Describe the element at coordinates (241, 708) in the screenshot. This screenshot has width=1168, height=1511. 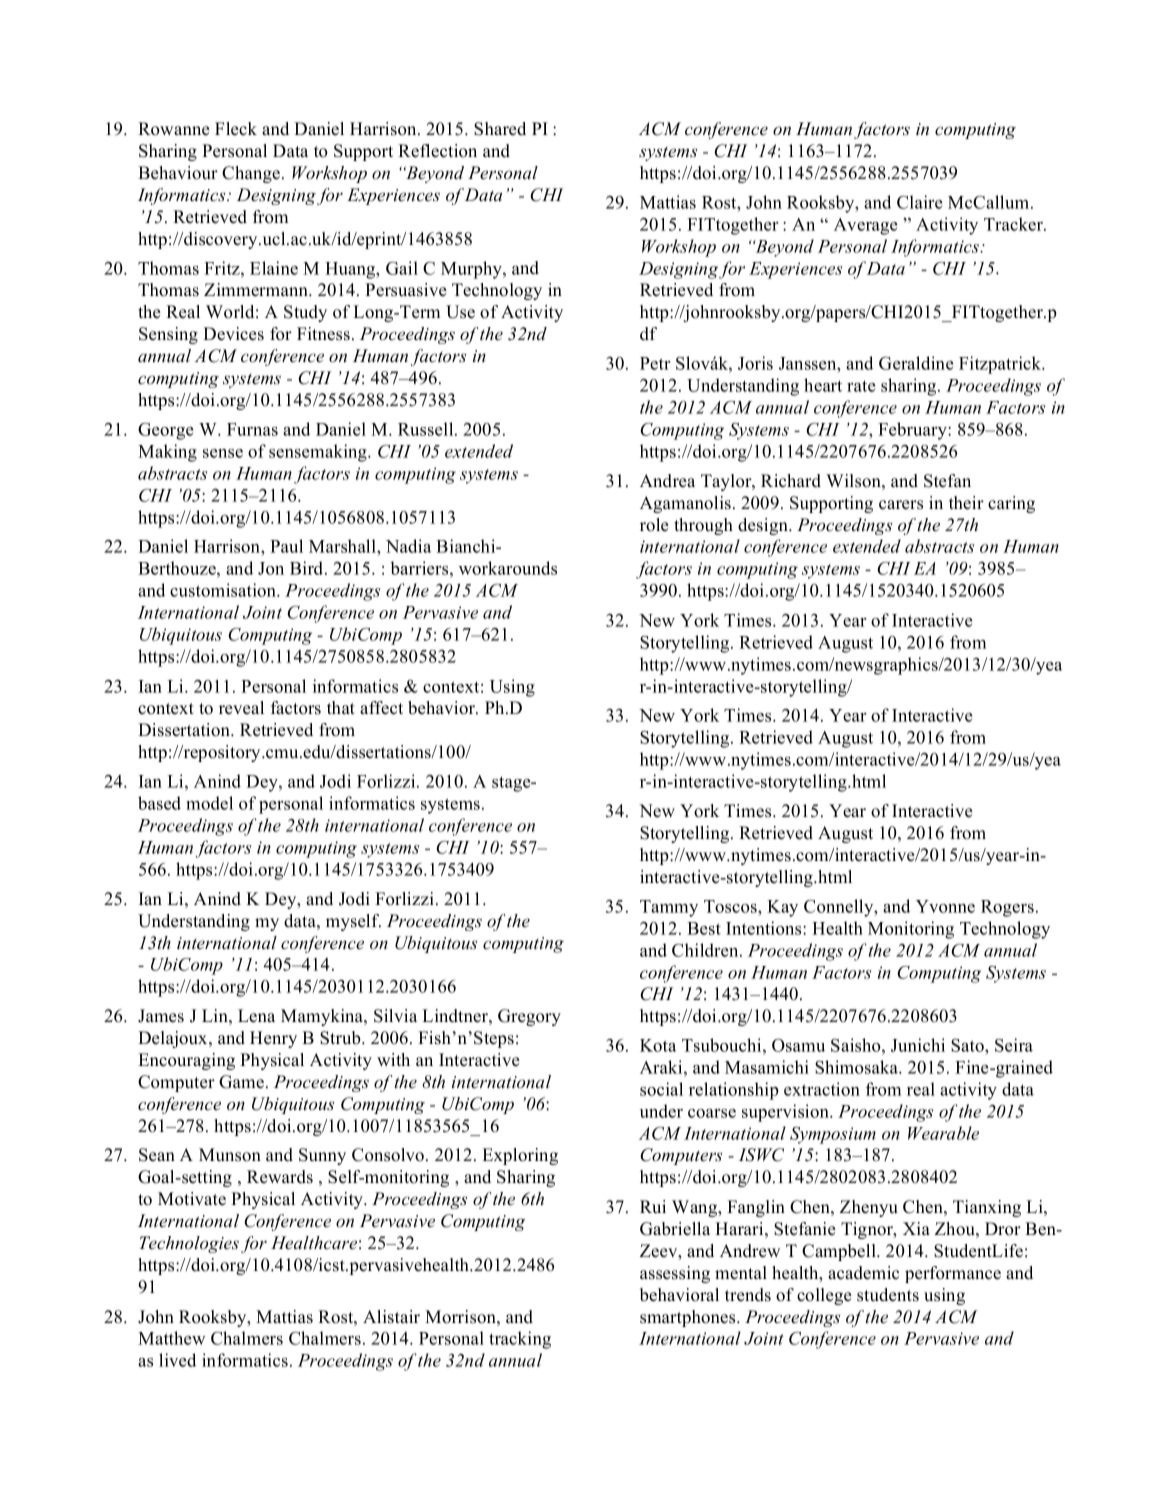
I see `reveal` at that location.
